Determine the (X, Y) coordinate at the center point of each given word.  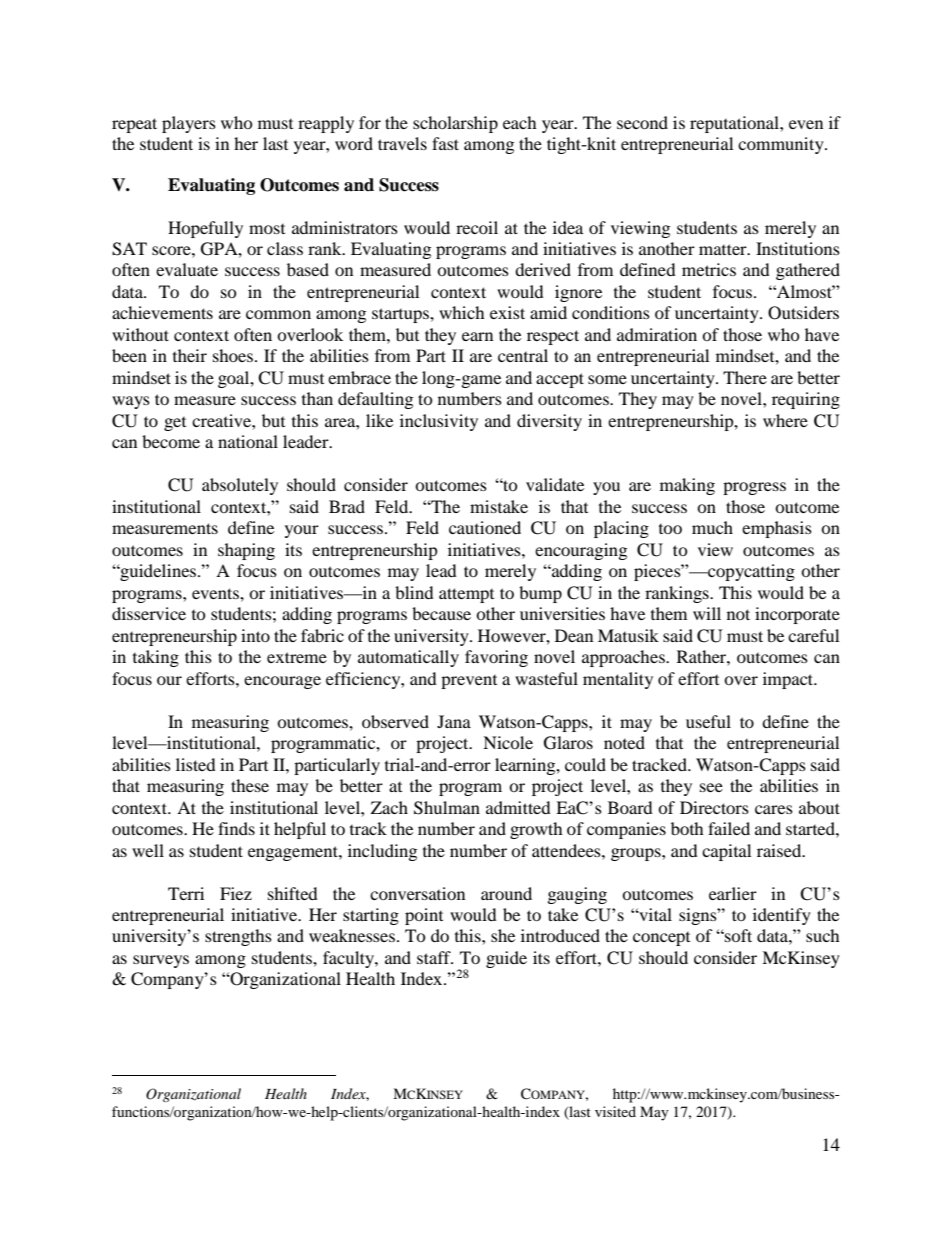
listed (196, 764)
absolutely (240, 486)
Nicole (508, 742)
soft (737, 935)
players (189, 124)
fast (445, 143)
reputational (735, 124)
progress (754, 488)
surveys (161, 961)
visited (615, 1111)
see (711, 787)
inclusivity (439, 422)
